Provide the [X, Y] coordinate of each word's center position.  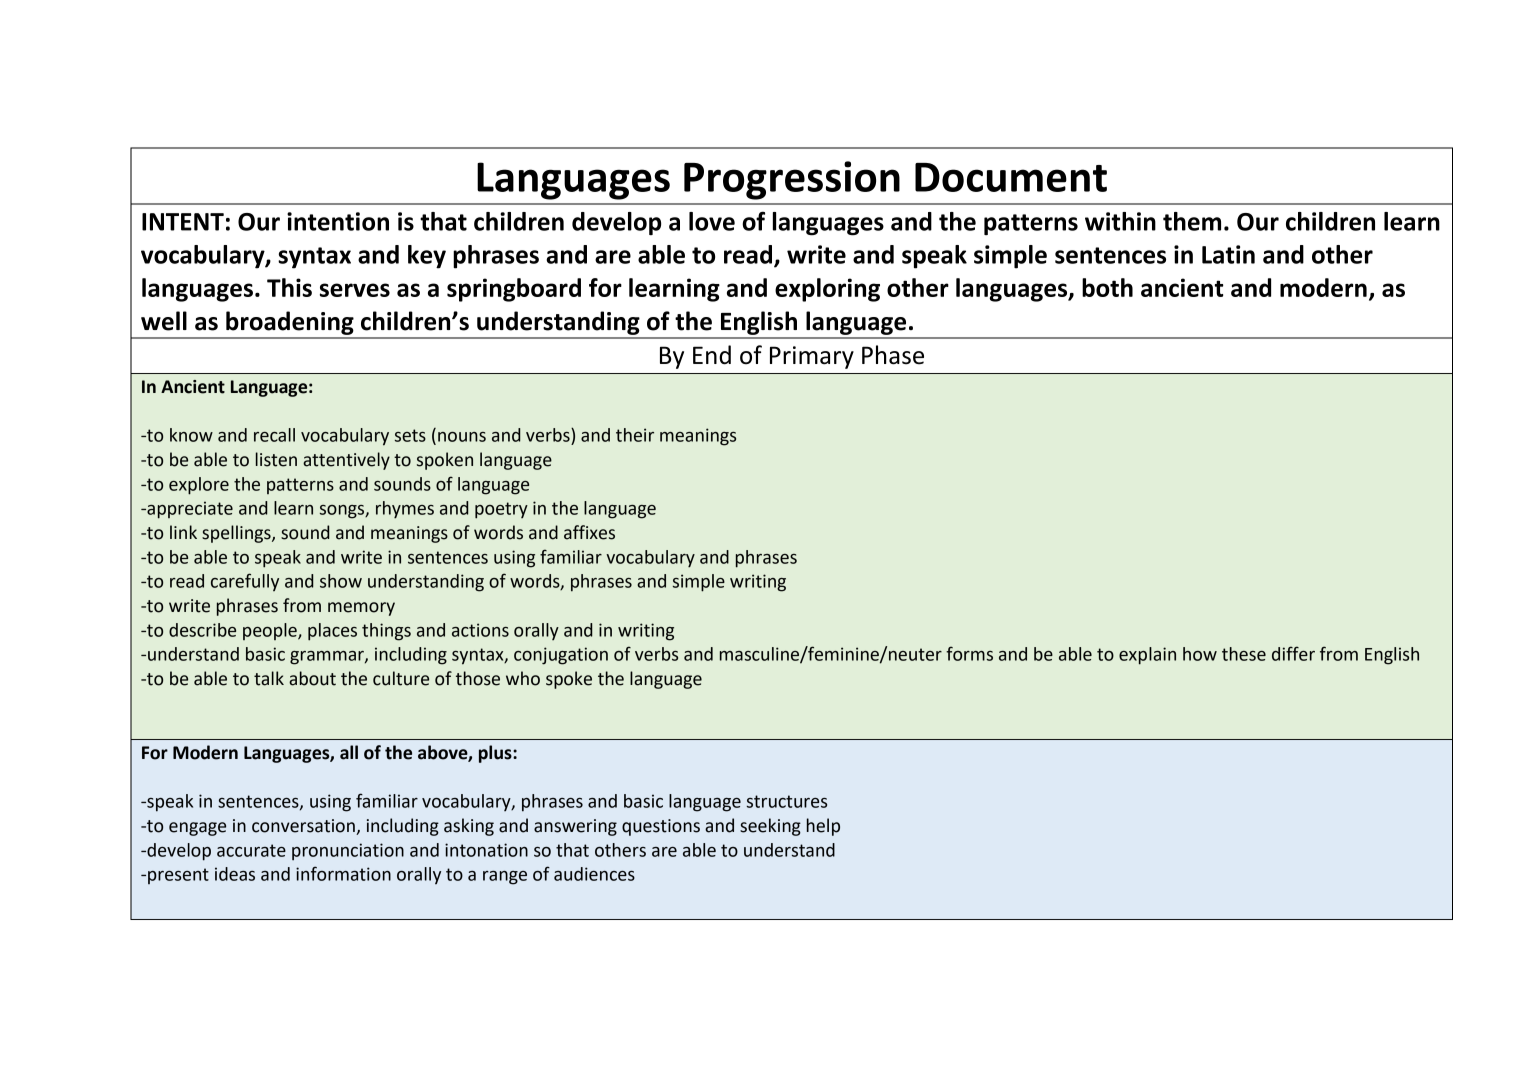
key [427, 257]
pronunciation [348, 852]
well [164, 321]
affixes [589, 532]
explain [1147, 656]
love [712, 221]
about [312, 678]
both [1107, 287]
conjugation [561, 656]
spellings [237, 534]
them [1192, 221]
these [1244, 654]
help [823, 827]
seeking [770, 827]
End [712, 355]
